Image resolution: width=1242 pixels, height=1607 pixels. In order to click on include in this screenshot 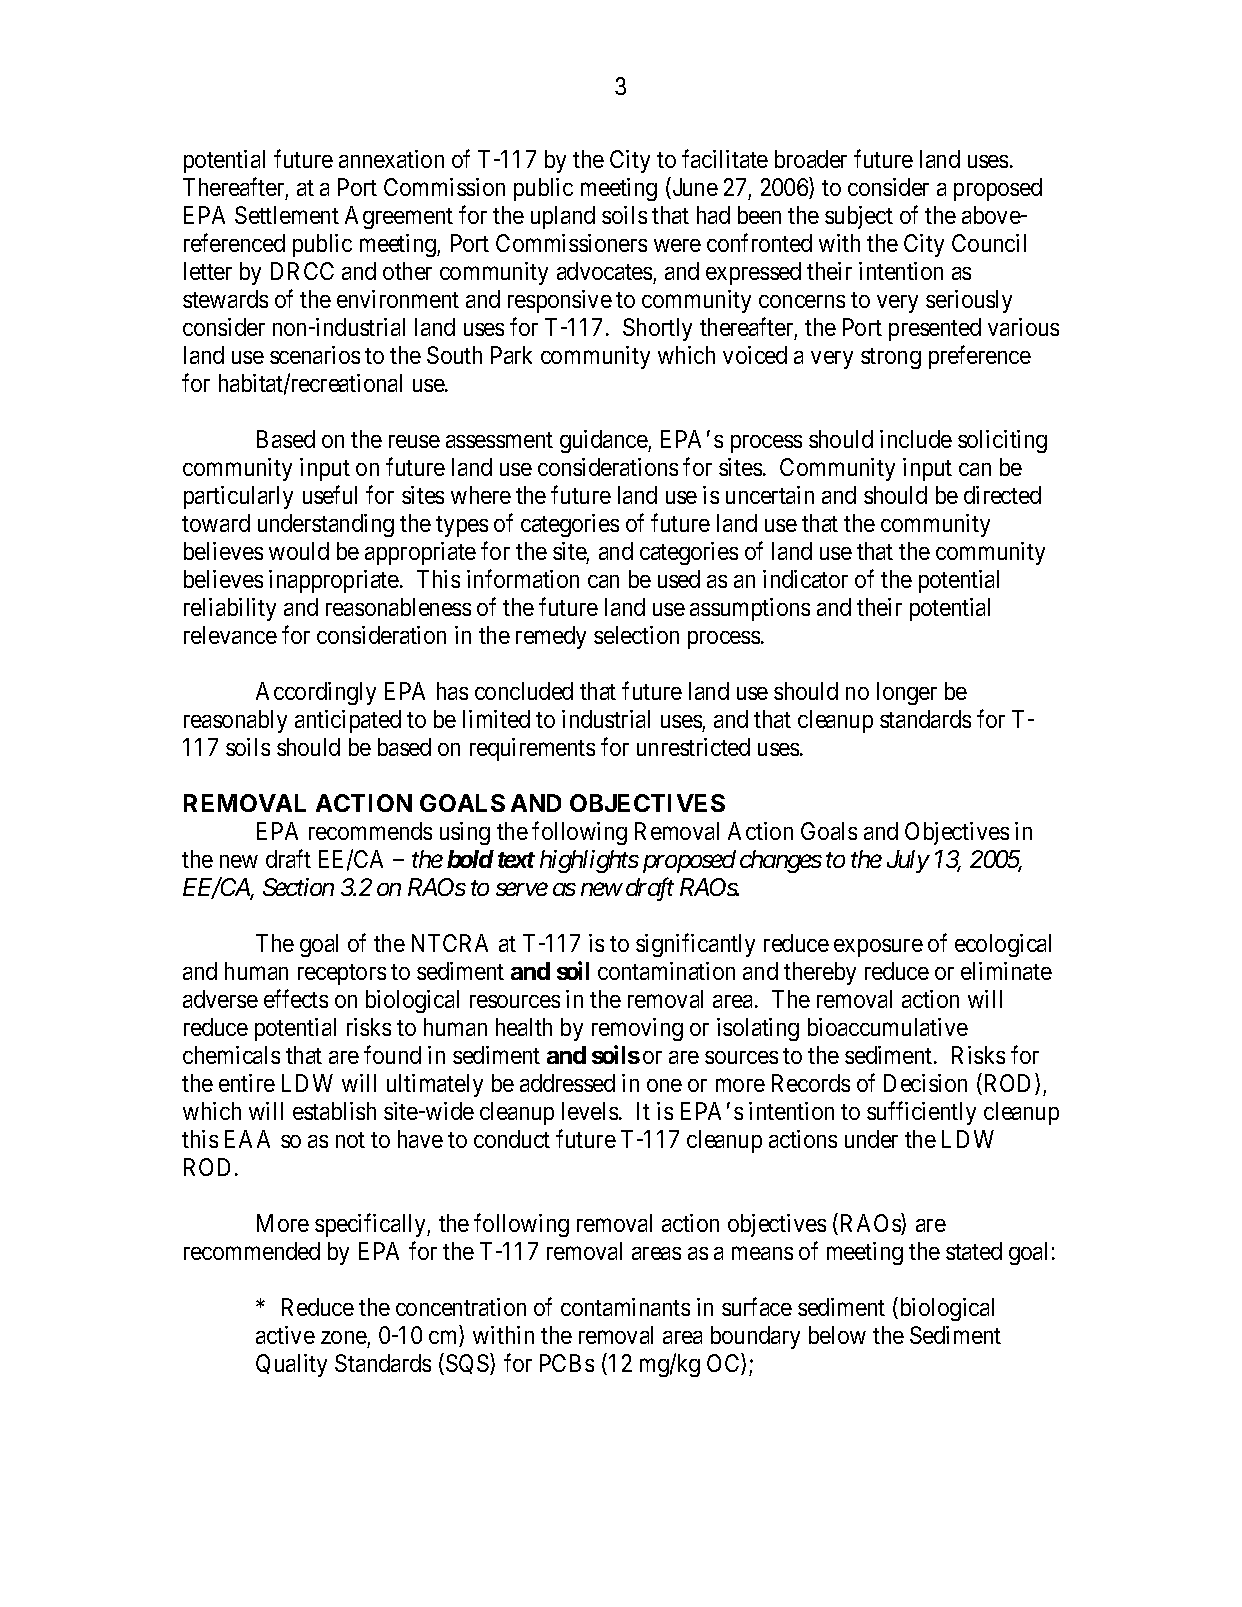, I will do `click(916, 439)`.
